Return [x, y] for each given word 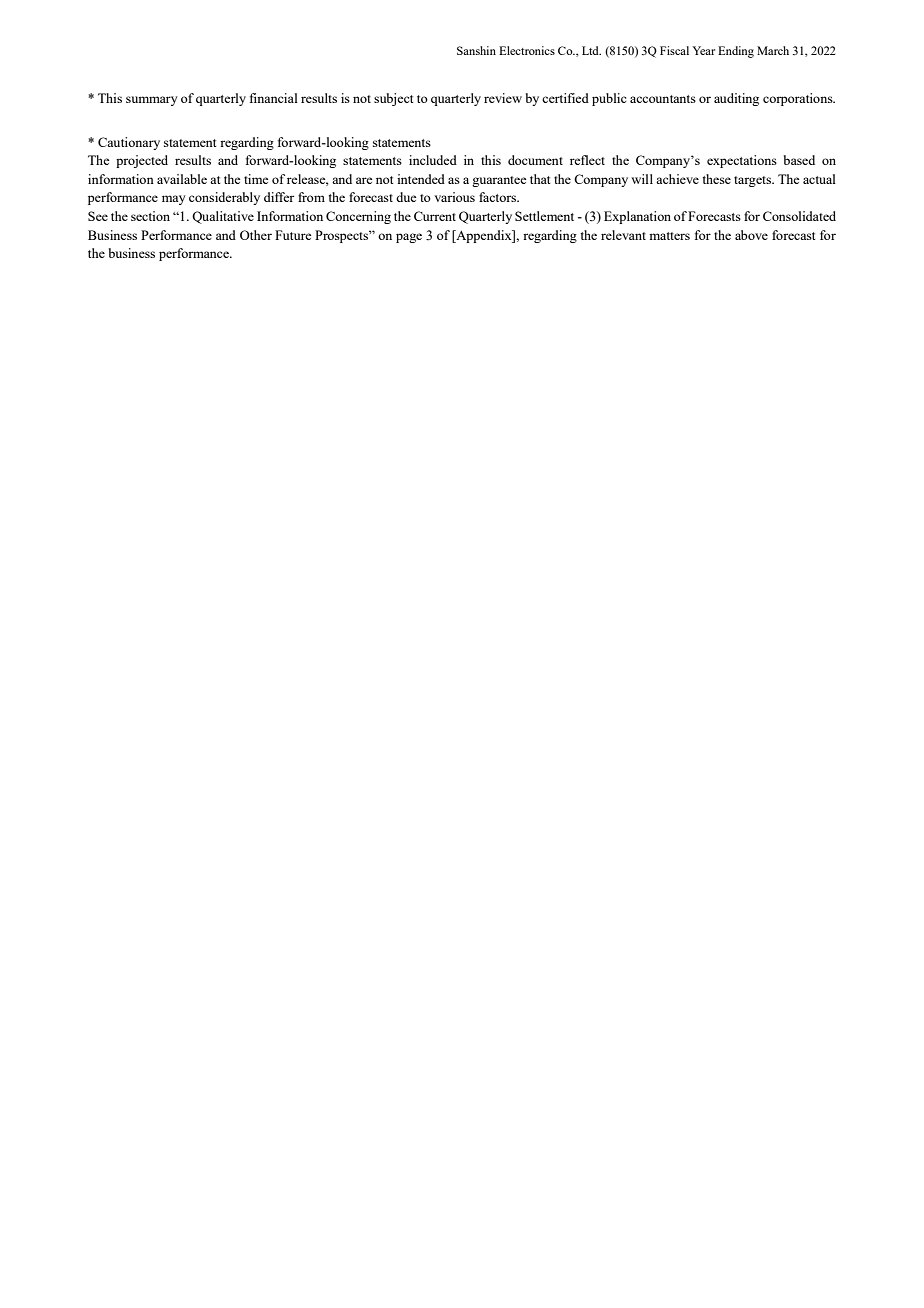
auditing [736, 99]
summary [152, 101]
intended [421, 179]
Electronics [527, 50]
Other [256, 235]
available [182, 179]
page [409, 238]
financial [274, 98]
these [717, 179]
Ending [736, 52]
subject [393, 99]
